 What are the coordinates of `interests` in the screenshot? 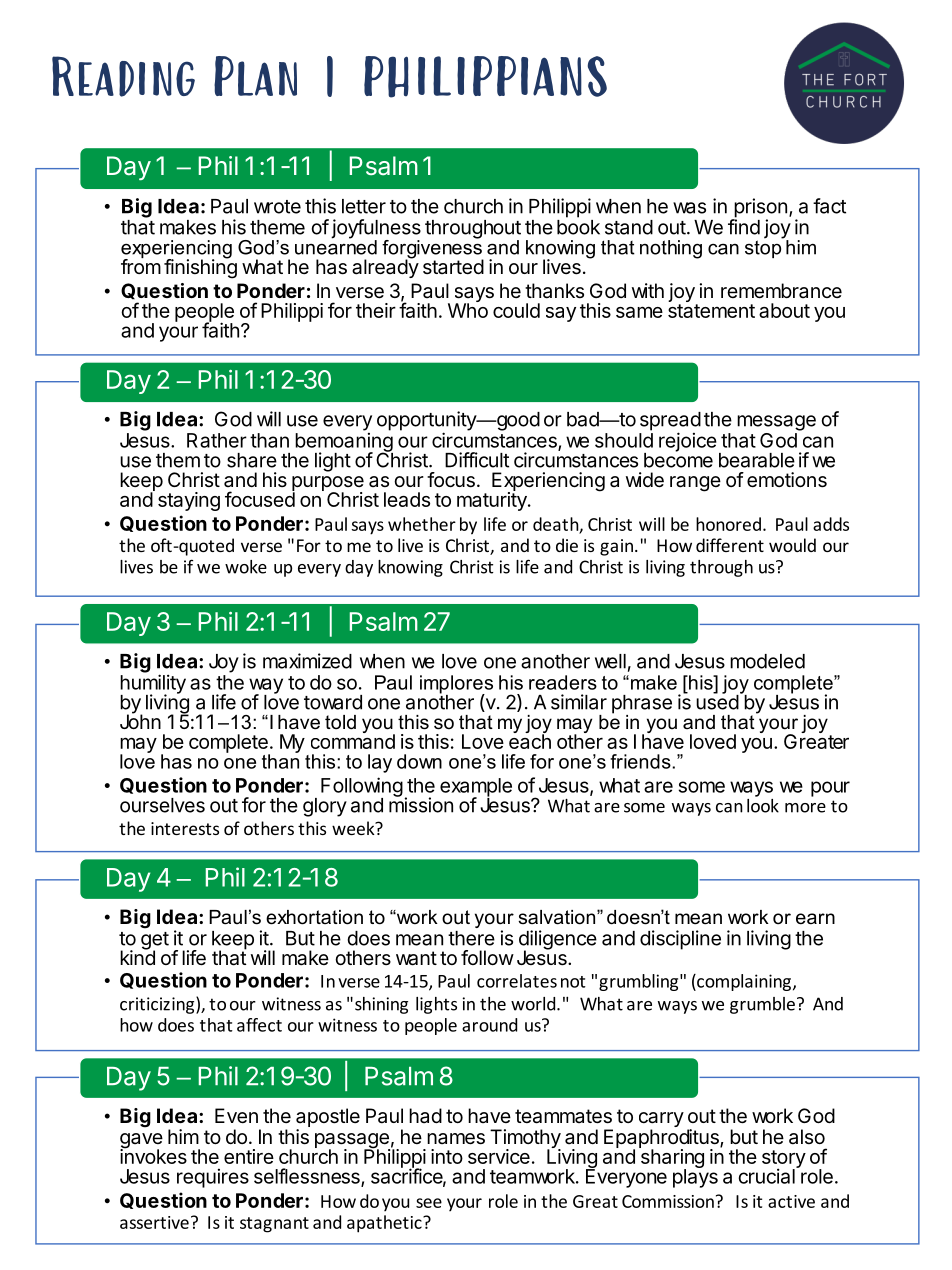 It's located at (185, 828).
